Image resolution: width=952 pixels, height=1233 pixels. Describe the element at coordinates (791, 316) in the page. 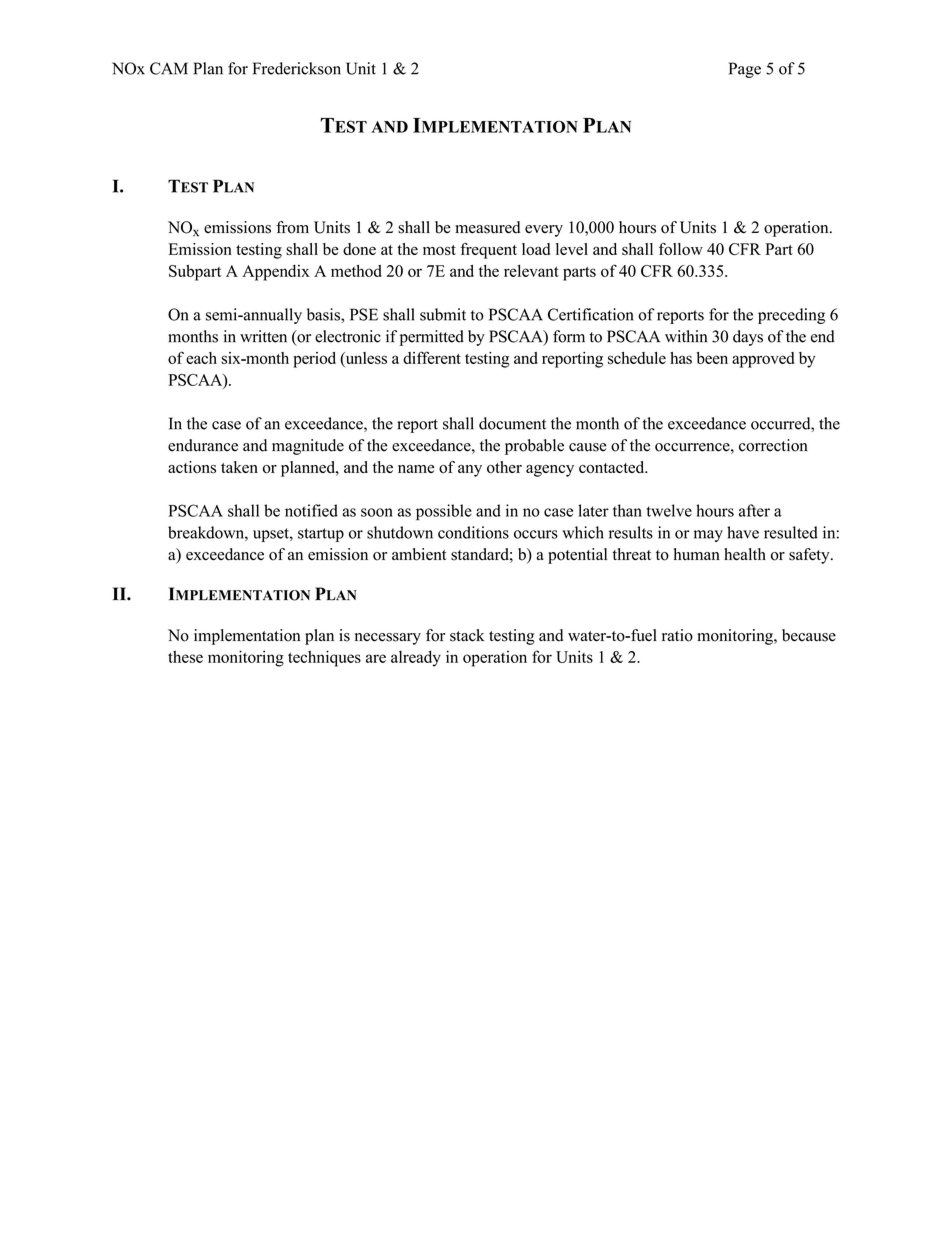

I see `preceding` at that location.
